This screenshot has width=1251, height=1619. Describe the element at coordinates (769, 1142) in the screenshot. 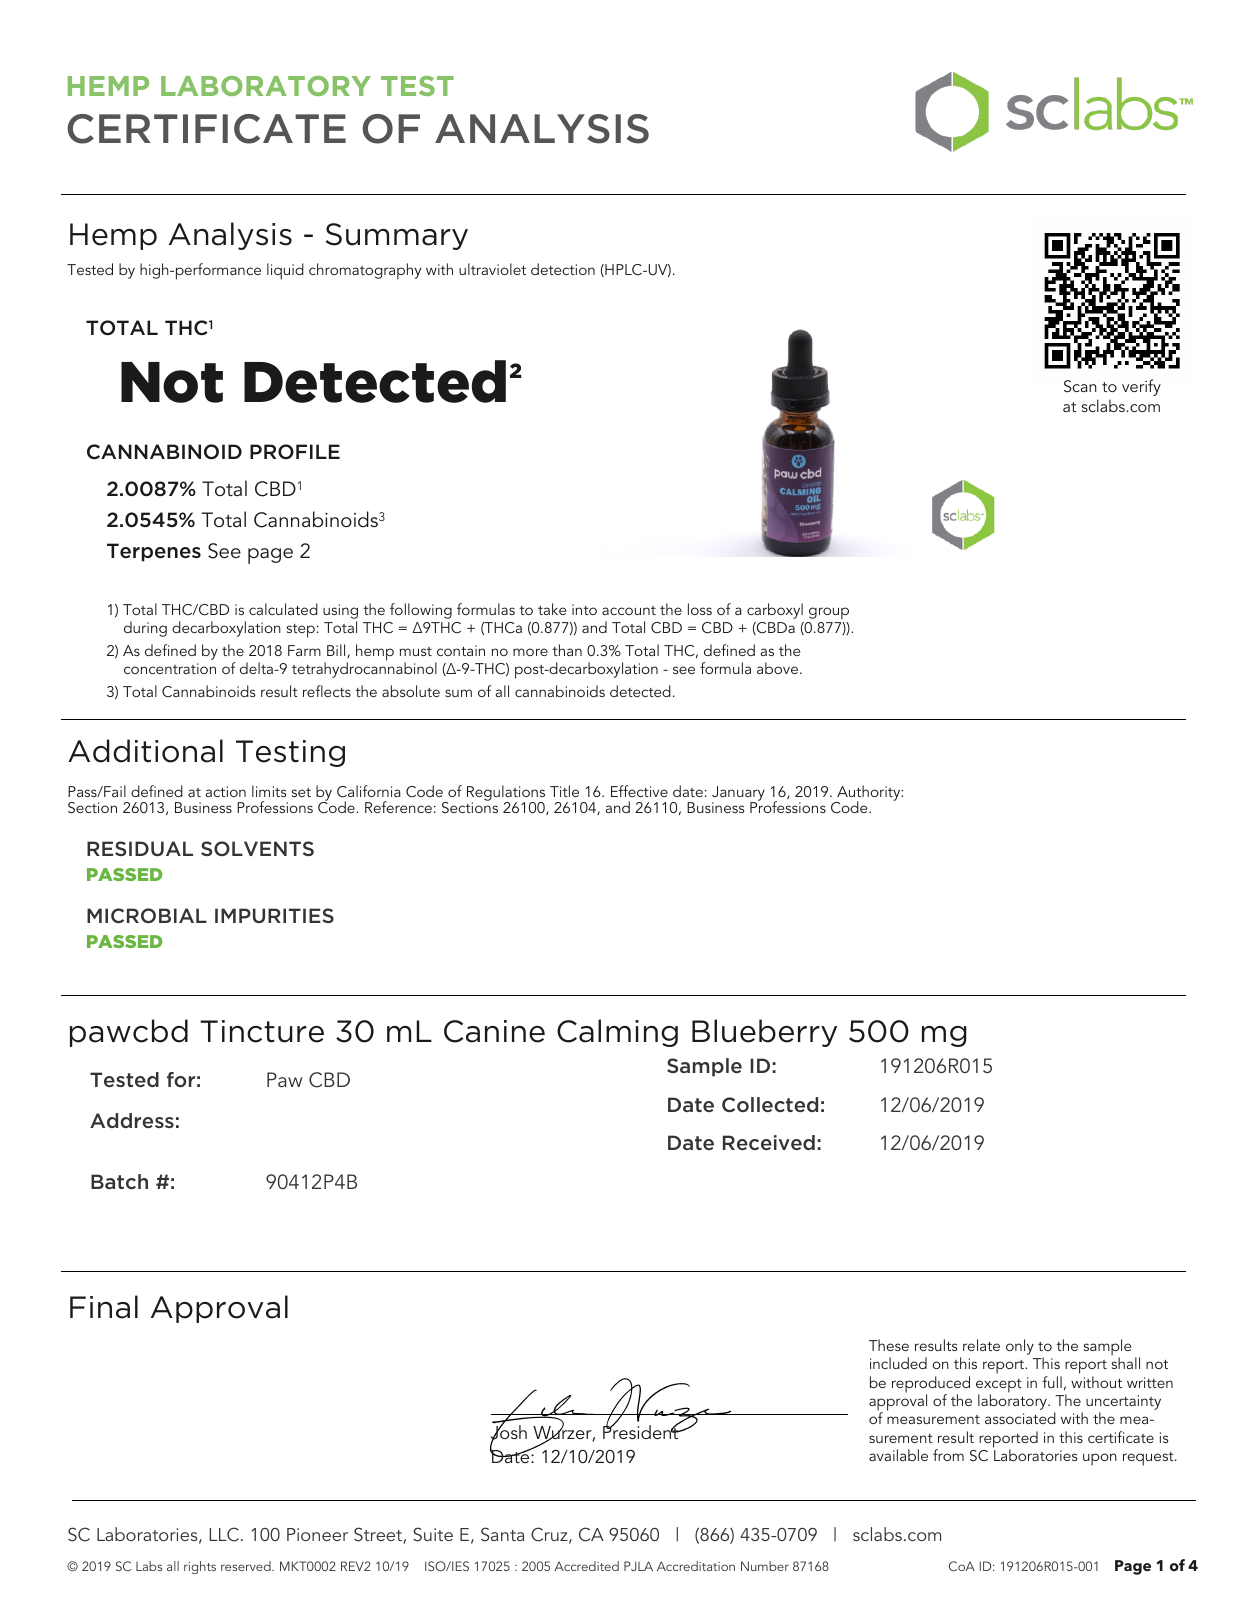

I see `Received` at that location.
